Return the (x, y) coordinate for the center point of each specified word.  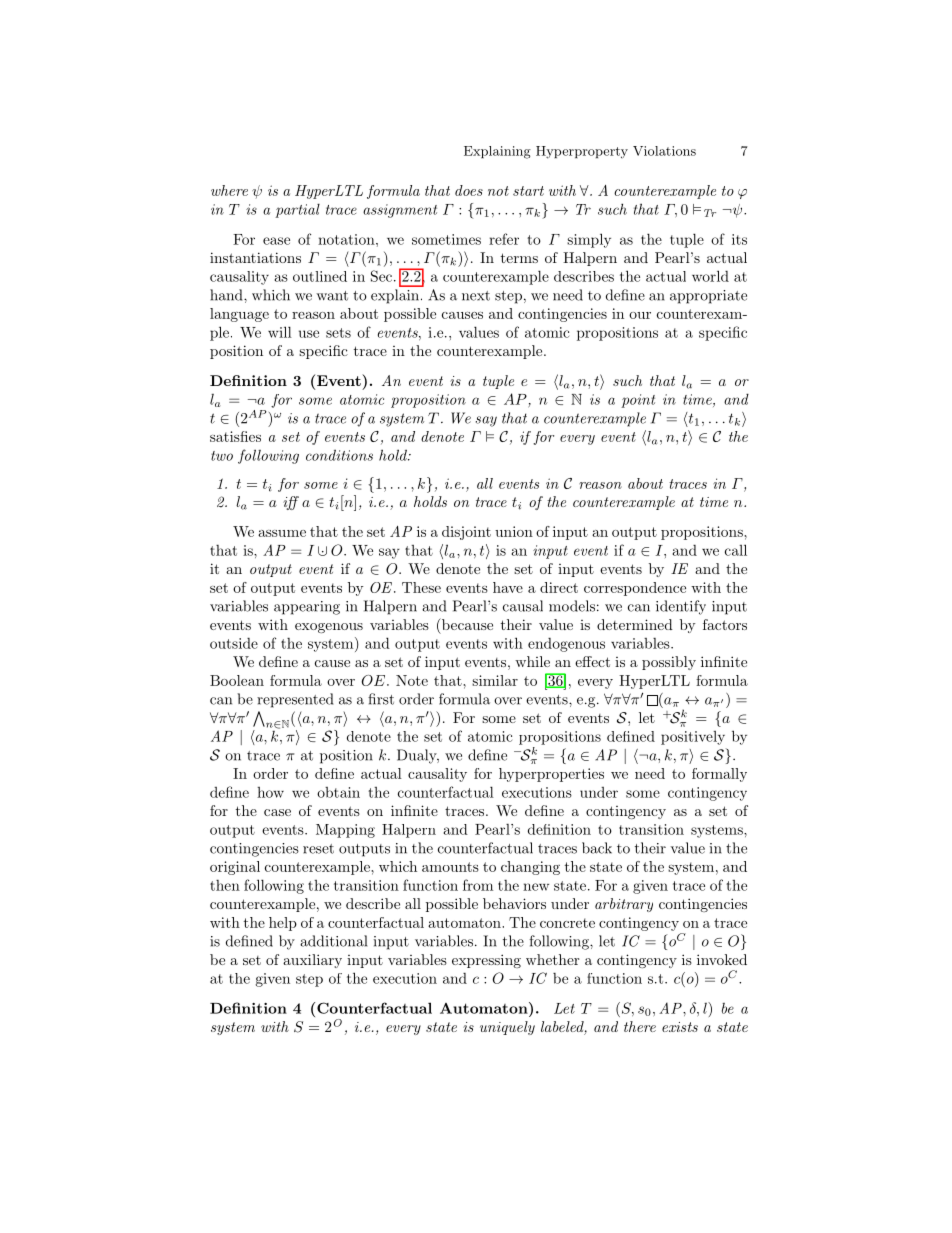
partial (297, 211)
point (638, 401)
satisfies (235, 436)
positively (693, 738)
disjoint (466, 533)
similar (495, 680)
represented (295, 700)
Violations (664, 151)
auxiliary (312, 961)
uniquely (507, 1028)
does (469, 190)
